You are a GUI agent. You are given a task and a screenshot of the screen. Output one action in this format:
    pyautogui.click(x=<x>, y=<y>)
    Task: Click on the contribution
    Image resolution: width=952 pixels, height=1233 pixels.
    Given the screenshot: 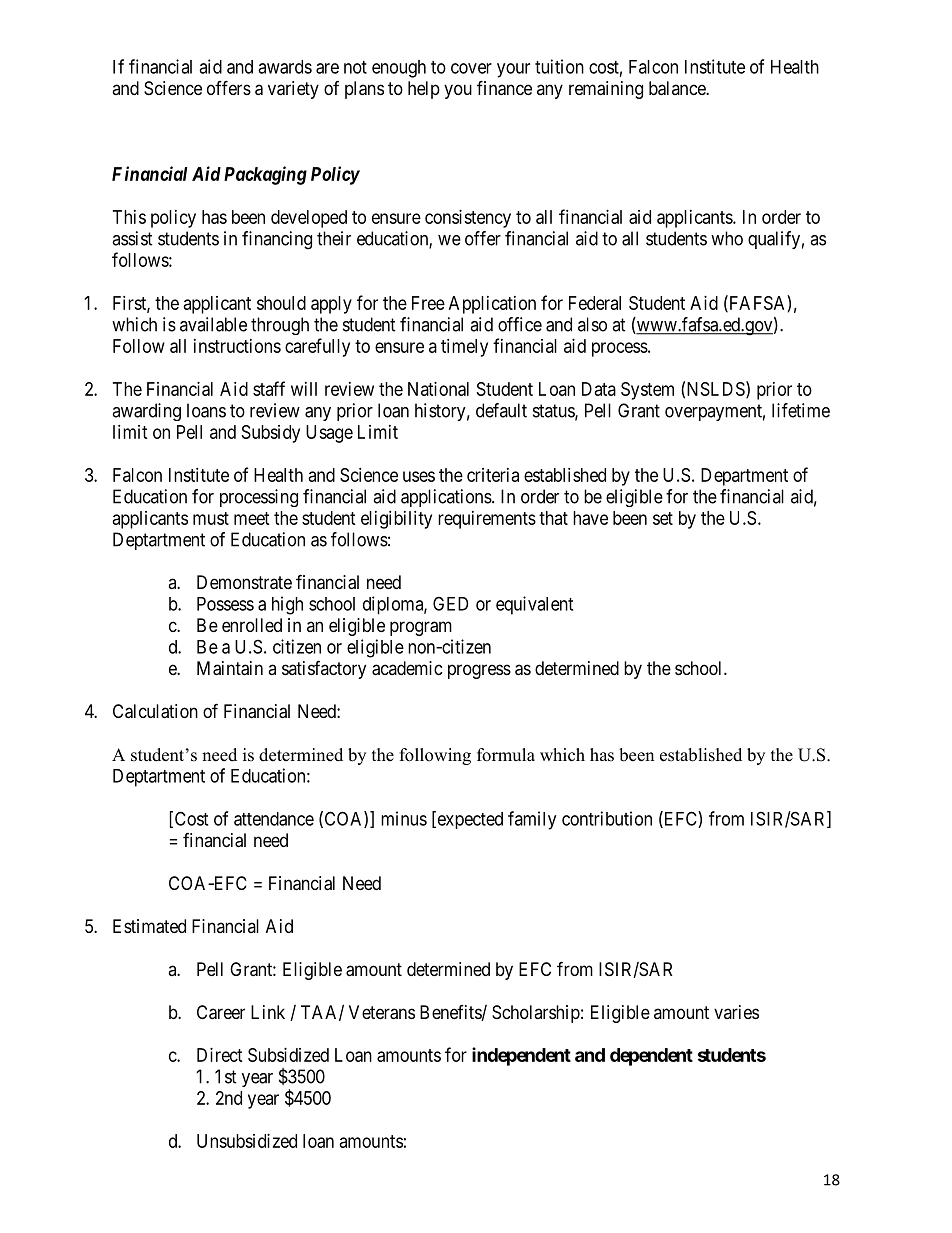 What is the action you would take?
    pyautogui.click(x=607, y=818)
